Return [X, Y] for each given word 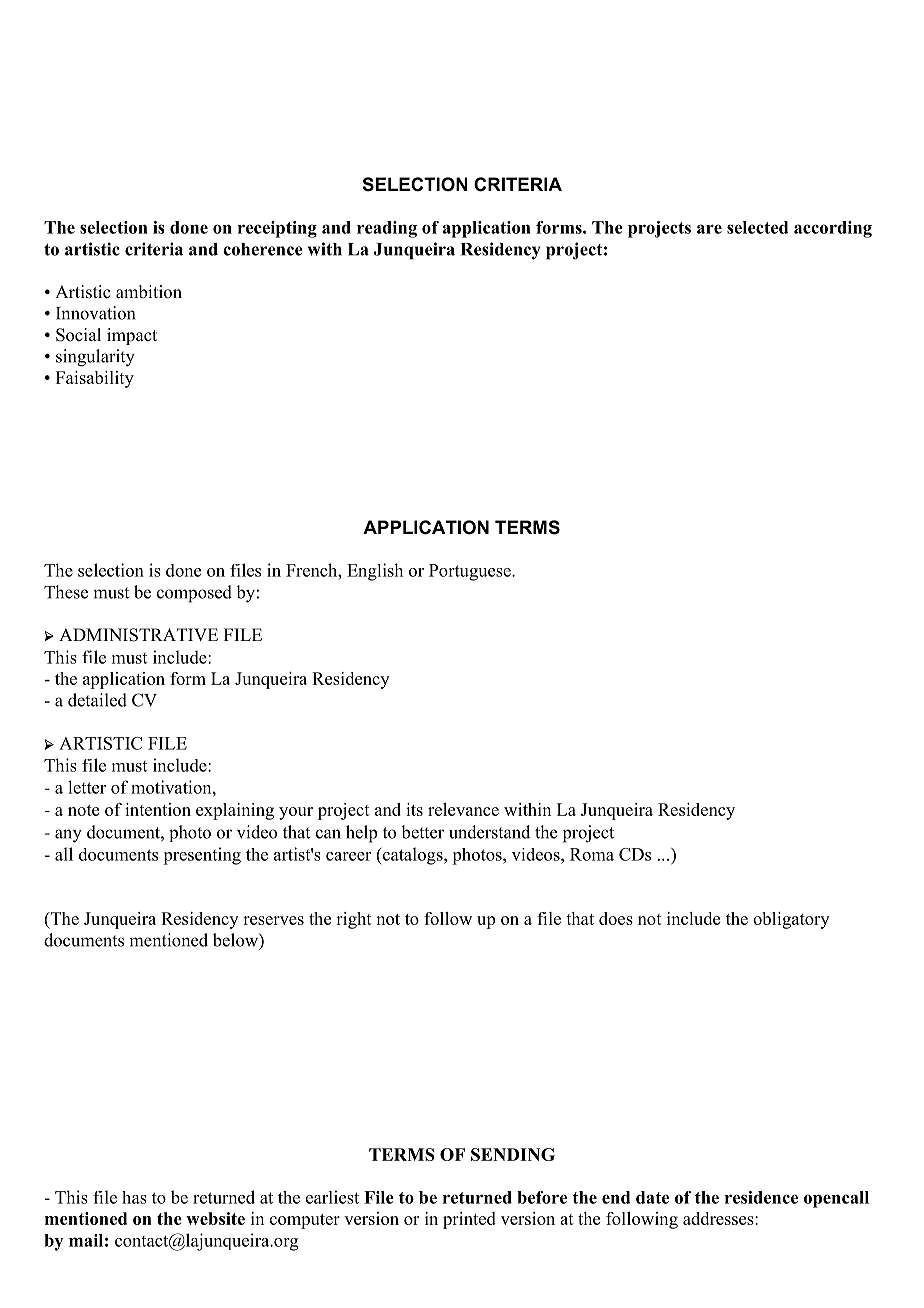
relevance [463, 809]
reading [387, 229]
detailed [97, 700]
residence [761, 1197]
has [134, 1197]
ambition [149, 292]
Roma [592, 854]
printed [469, 1220]
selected [757, 227]
